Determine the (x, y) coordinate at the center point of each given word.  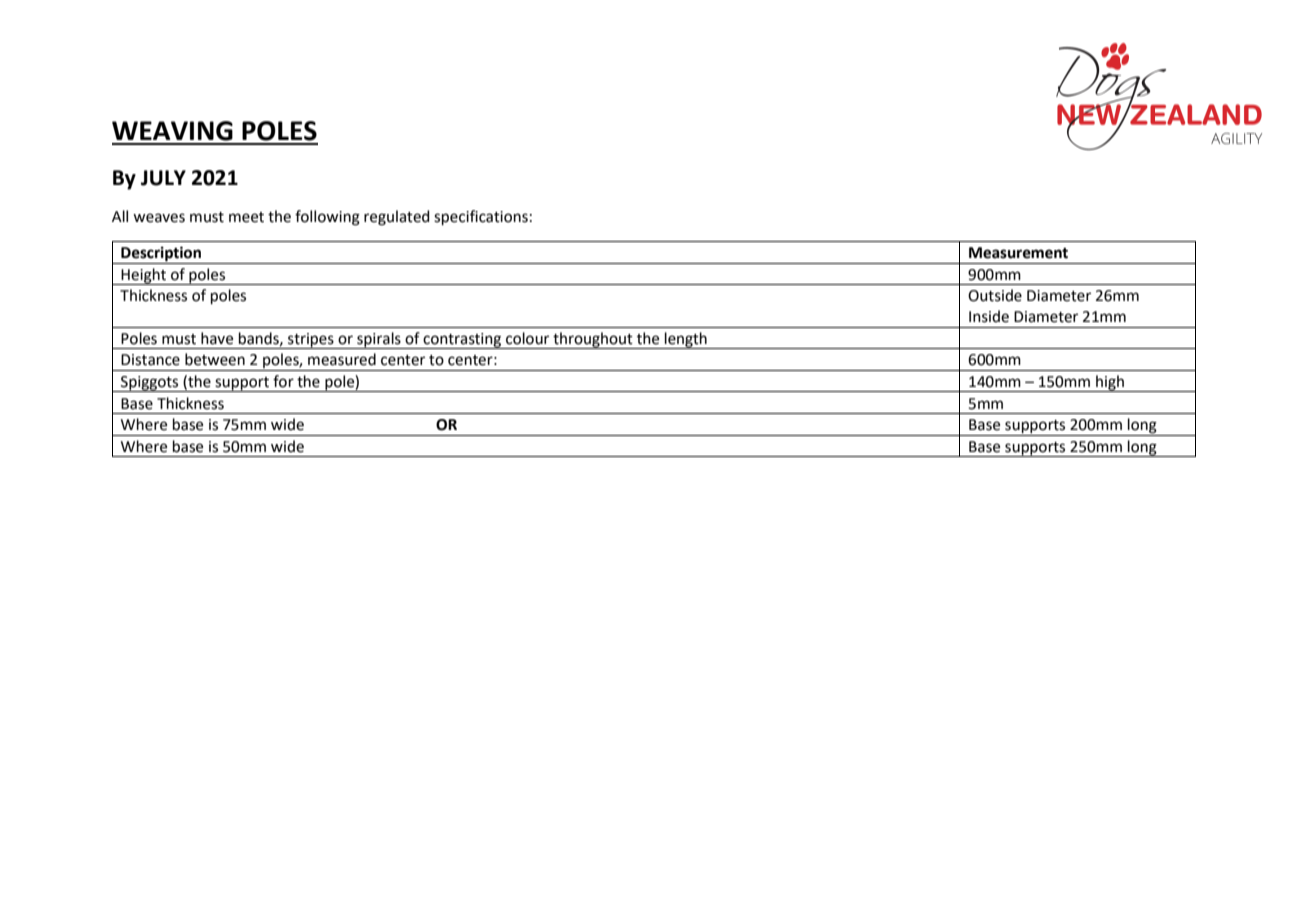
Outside (995, 295)
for (283, 381)
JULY (163, 178)
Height (144, 276)
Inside (989, 316)
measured (342, 359)
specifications (481, 217)
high (1110, 383)
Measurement (1018, 253)
